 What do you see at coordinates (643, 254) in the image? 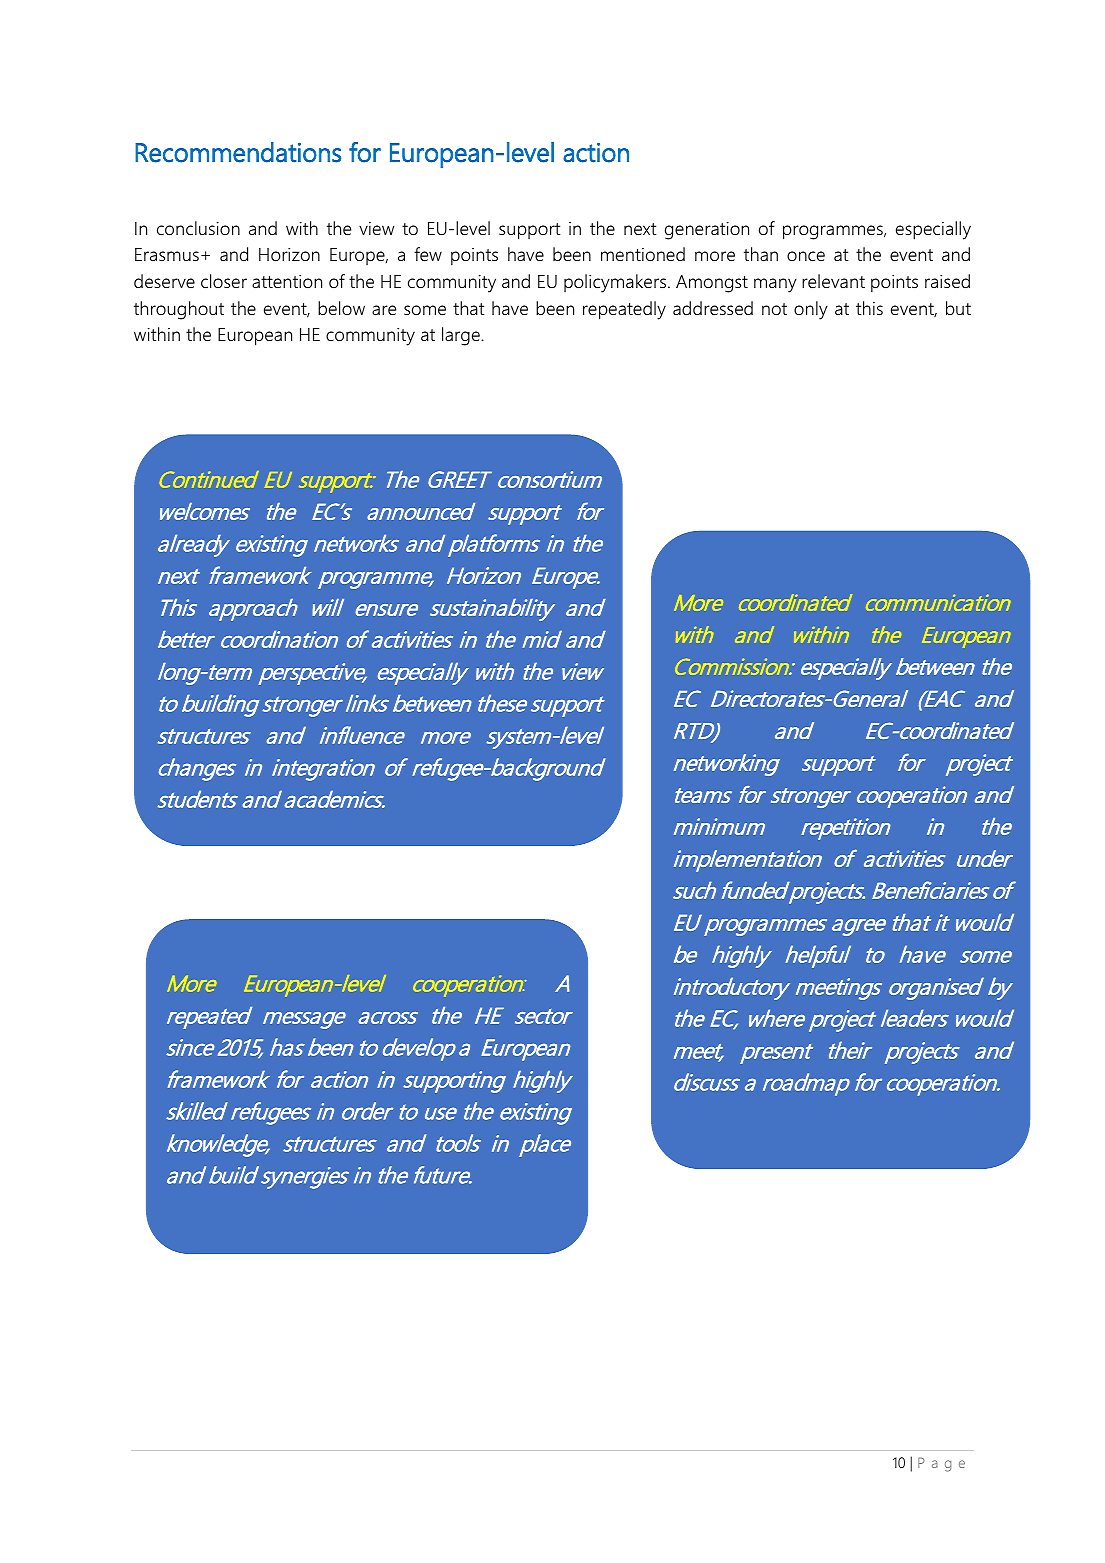
I see `mentioned` at bounding box center [643, 254].
